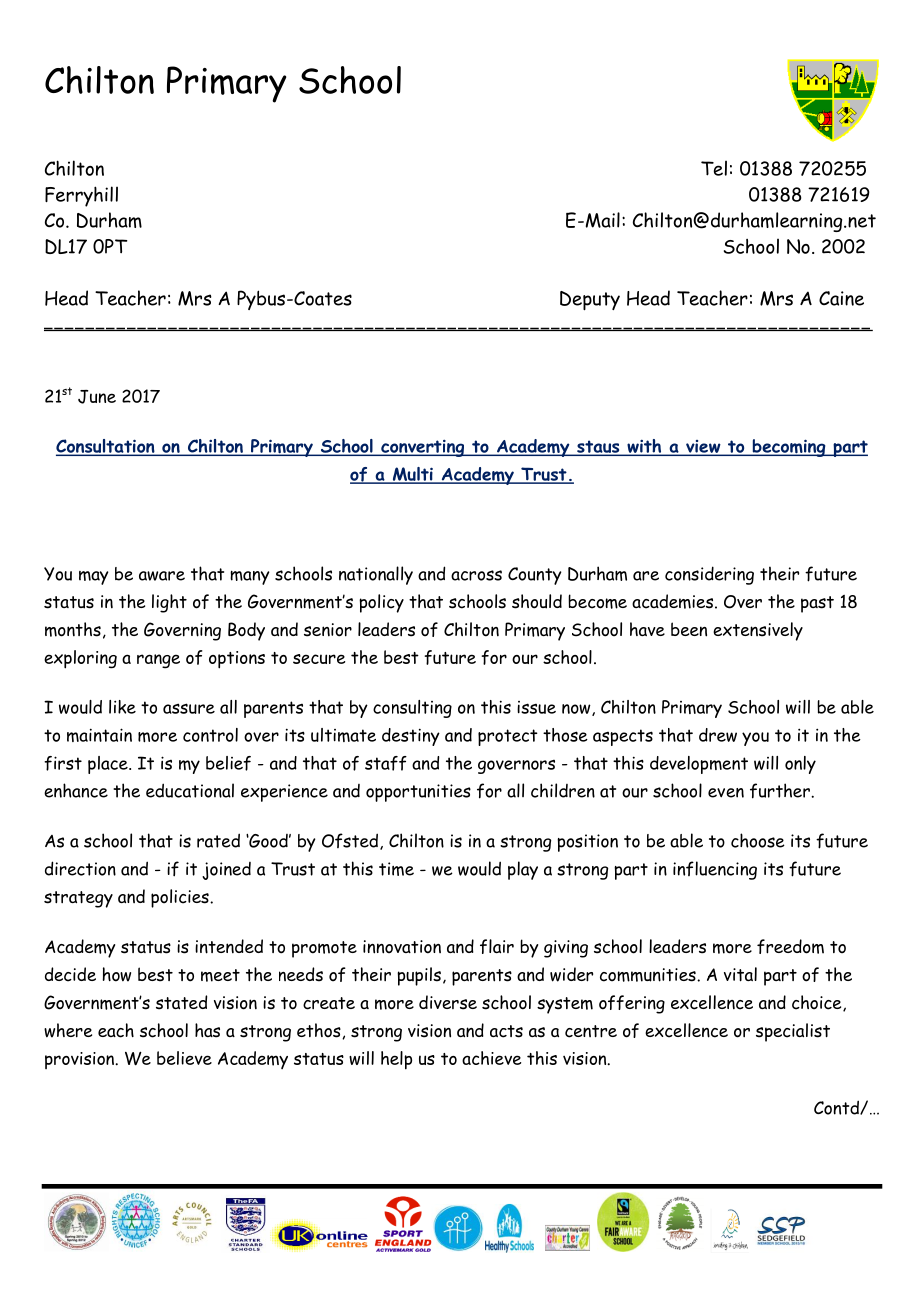 The image size is (924, 1308). I want to click on June, so click(97, 397).
